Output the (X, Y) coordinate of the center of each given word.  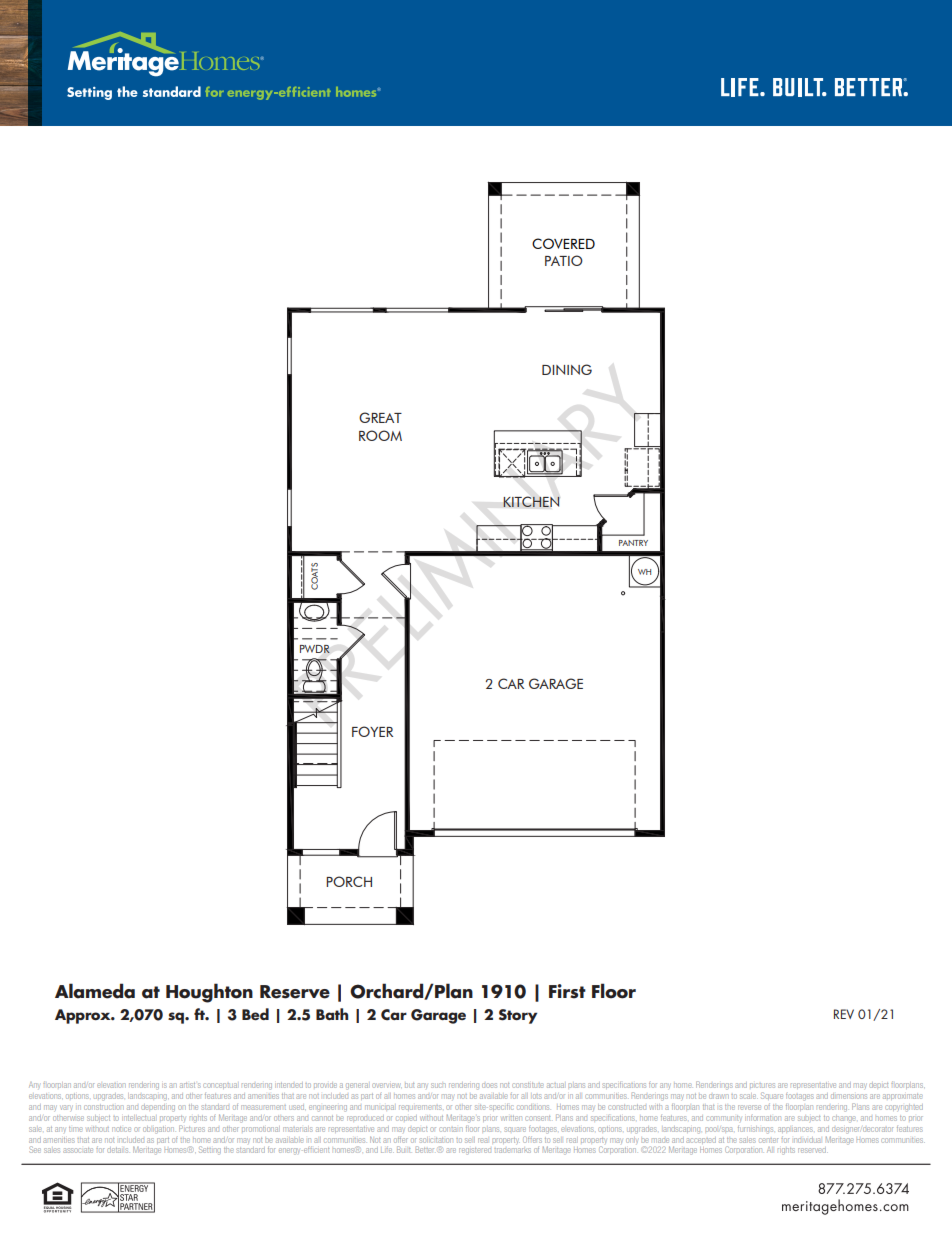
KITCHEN (531, 501)
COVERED (563, 243)
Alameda (95, 991)
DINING (567, 369)
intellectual (139, 1118)
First (567, 991)
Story (518, 1016)
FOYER (372, 731)
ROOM (380, 435)
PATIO (564, 260)
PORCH (349, 881)
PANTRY (633, 543)
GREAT (380, 417)
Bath (332, 1014)
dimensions (849, 1096)
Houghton (209, 993)
